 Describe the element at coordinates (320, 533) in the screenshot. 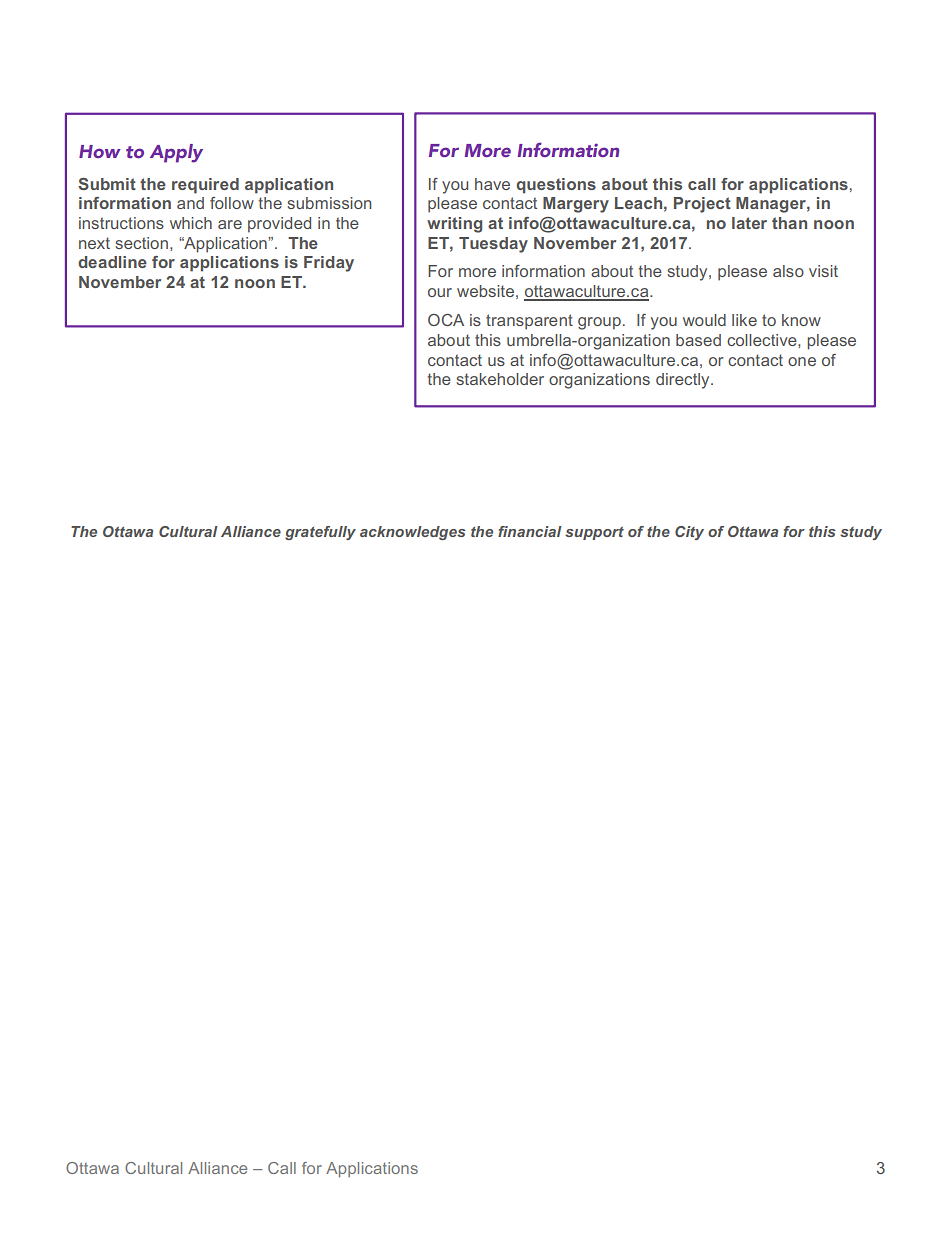

I see `gratefully` at that location.
